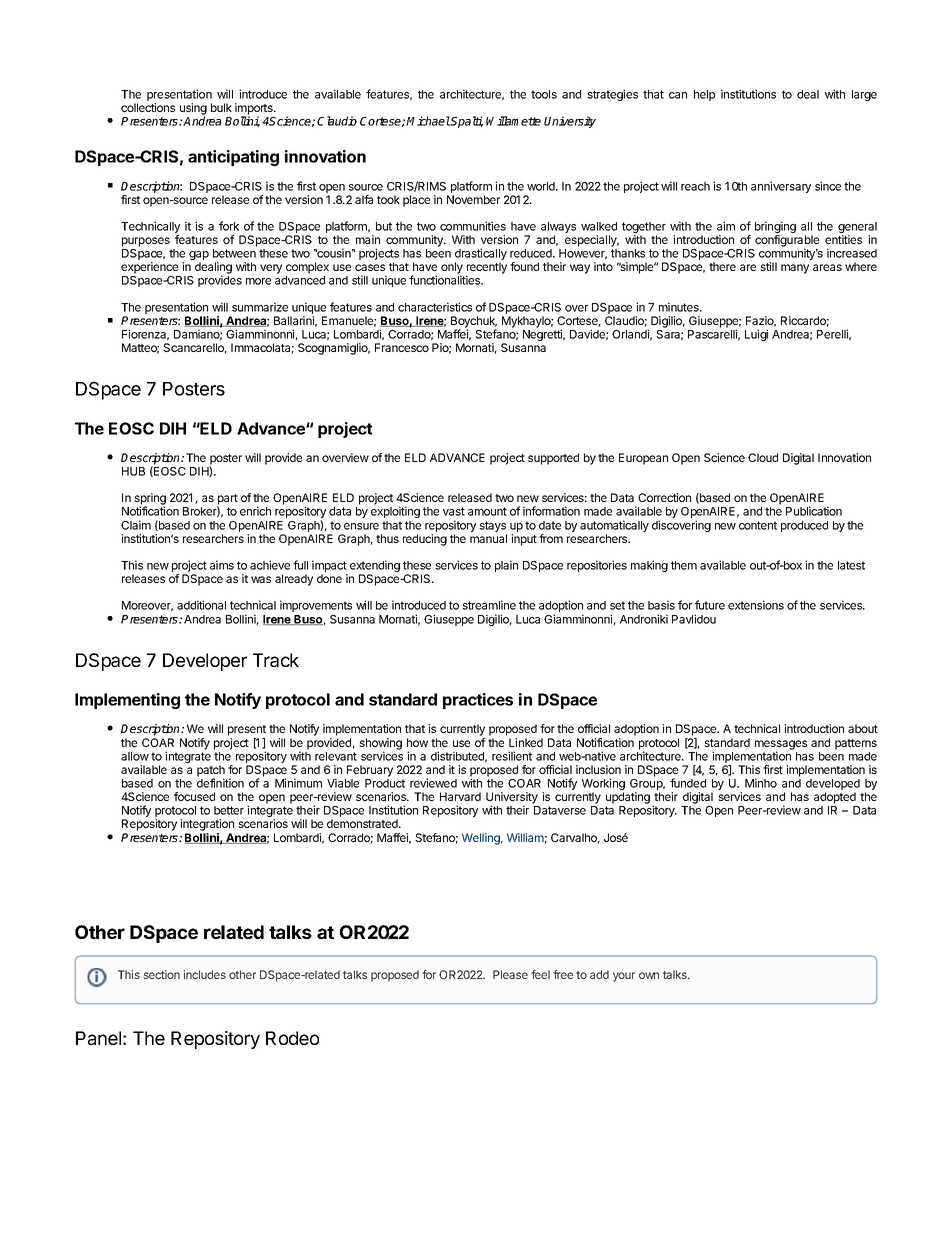 The width and height of the image is (952, 1233). What do you see at coordinates (221, 107) in the image?
I see `bulk` at bounding box center [221, 107].
